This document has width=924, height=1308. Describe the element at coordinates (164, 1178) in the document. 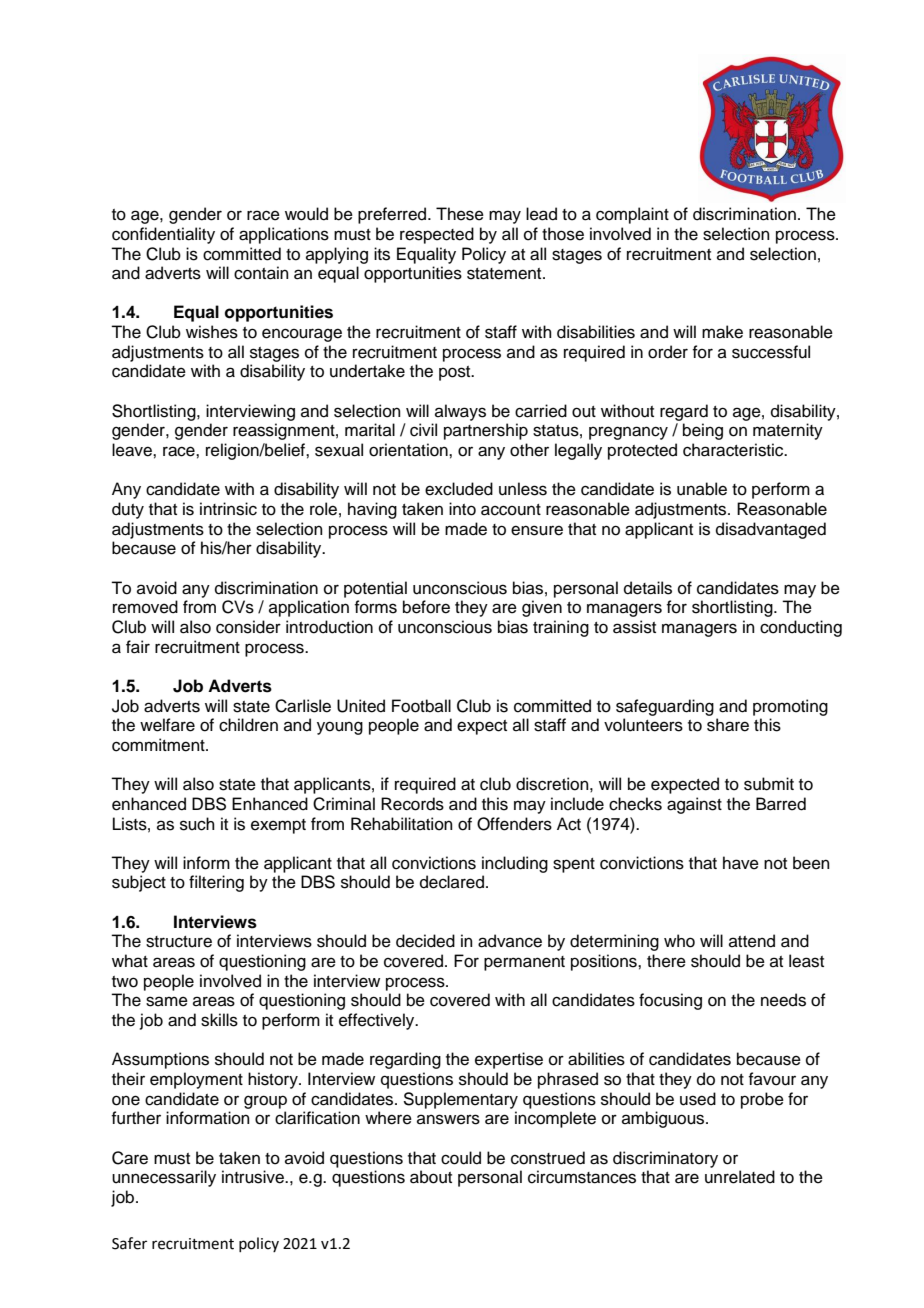

I see `unnecessarily` at that location.
